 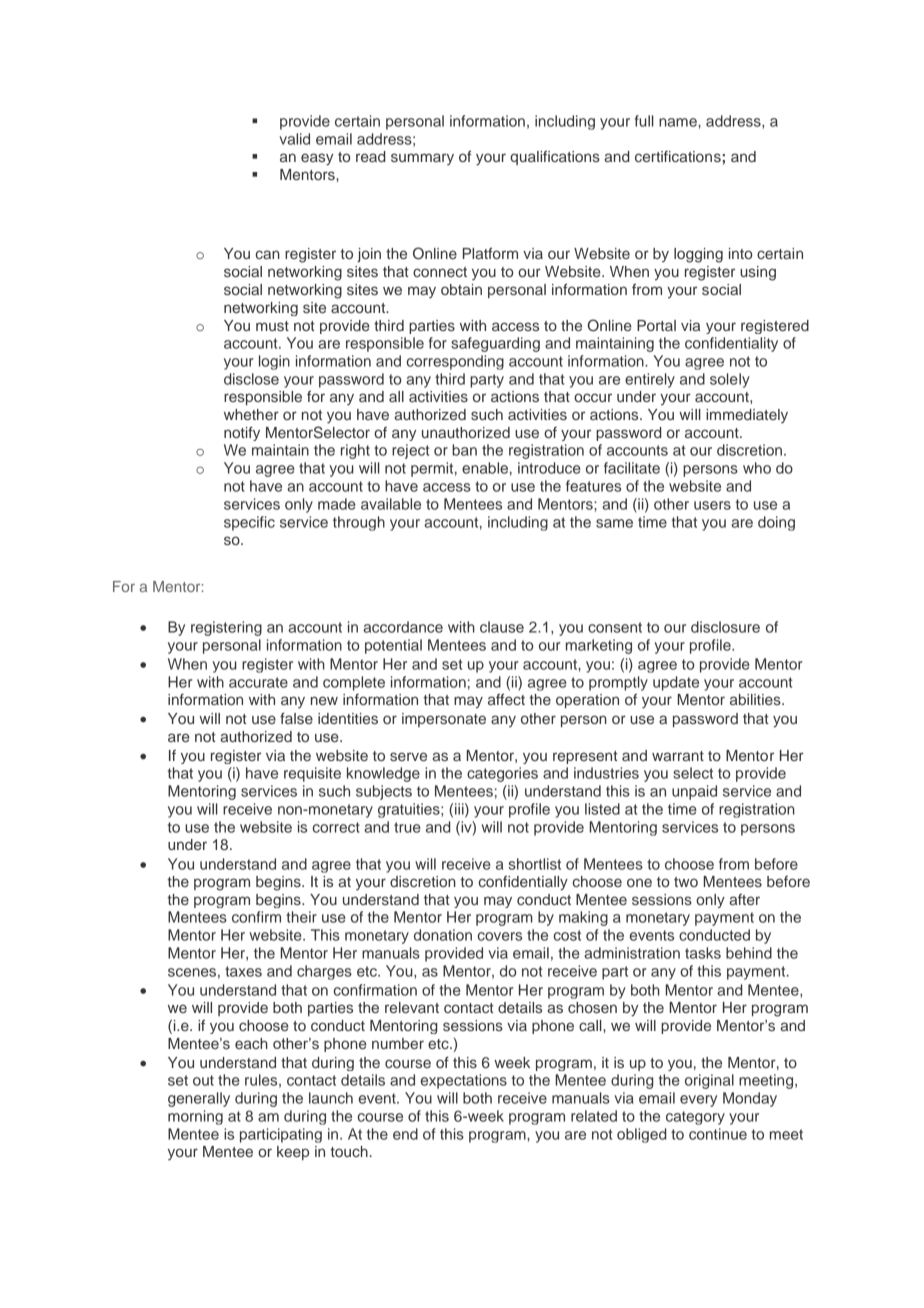 I want to click on category, so click(x=695, y=1118).
